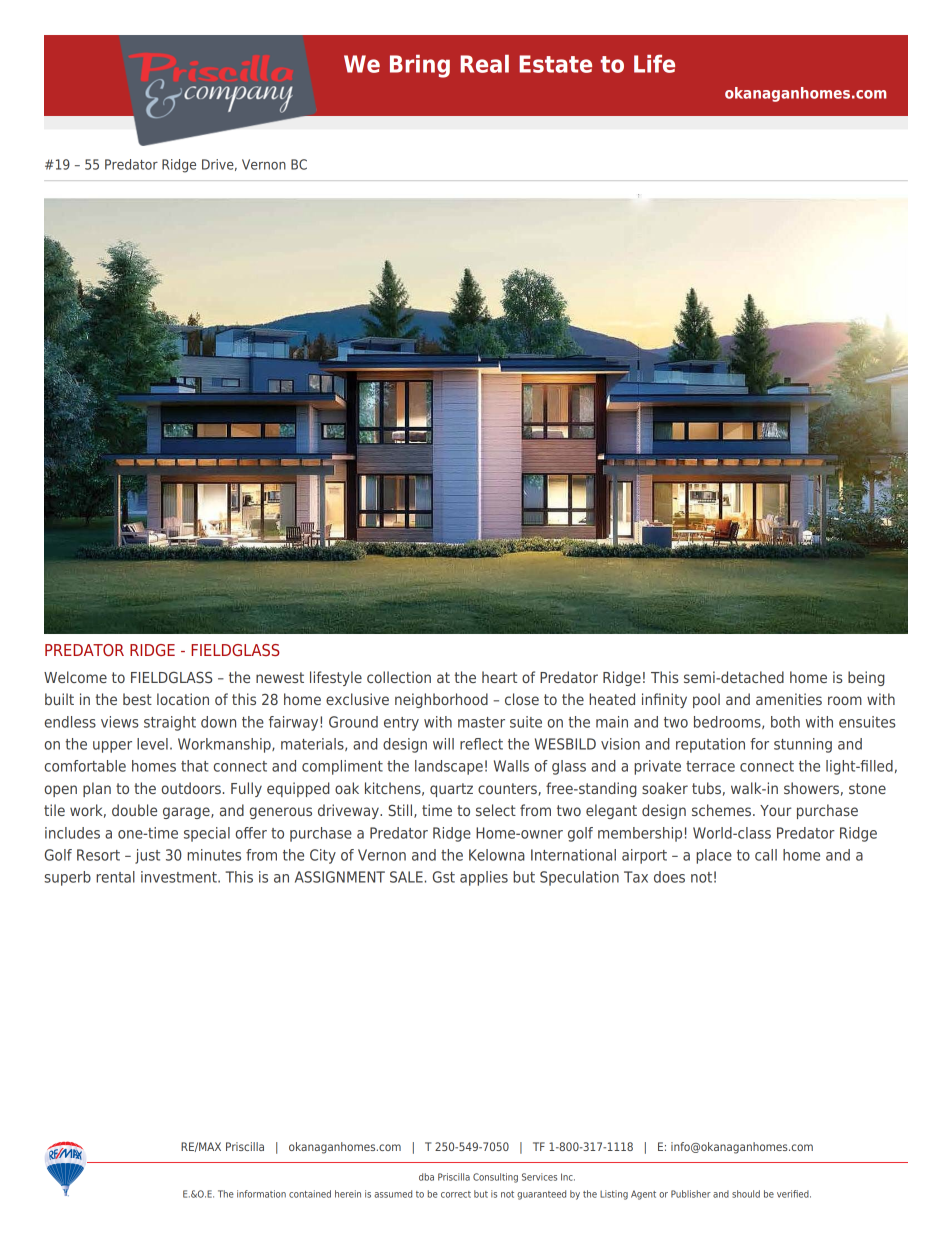 Image resolution: width=952 pixels, height=1233 pixels. I want to click on Bring, so click(420, 66).
